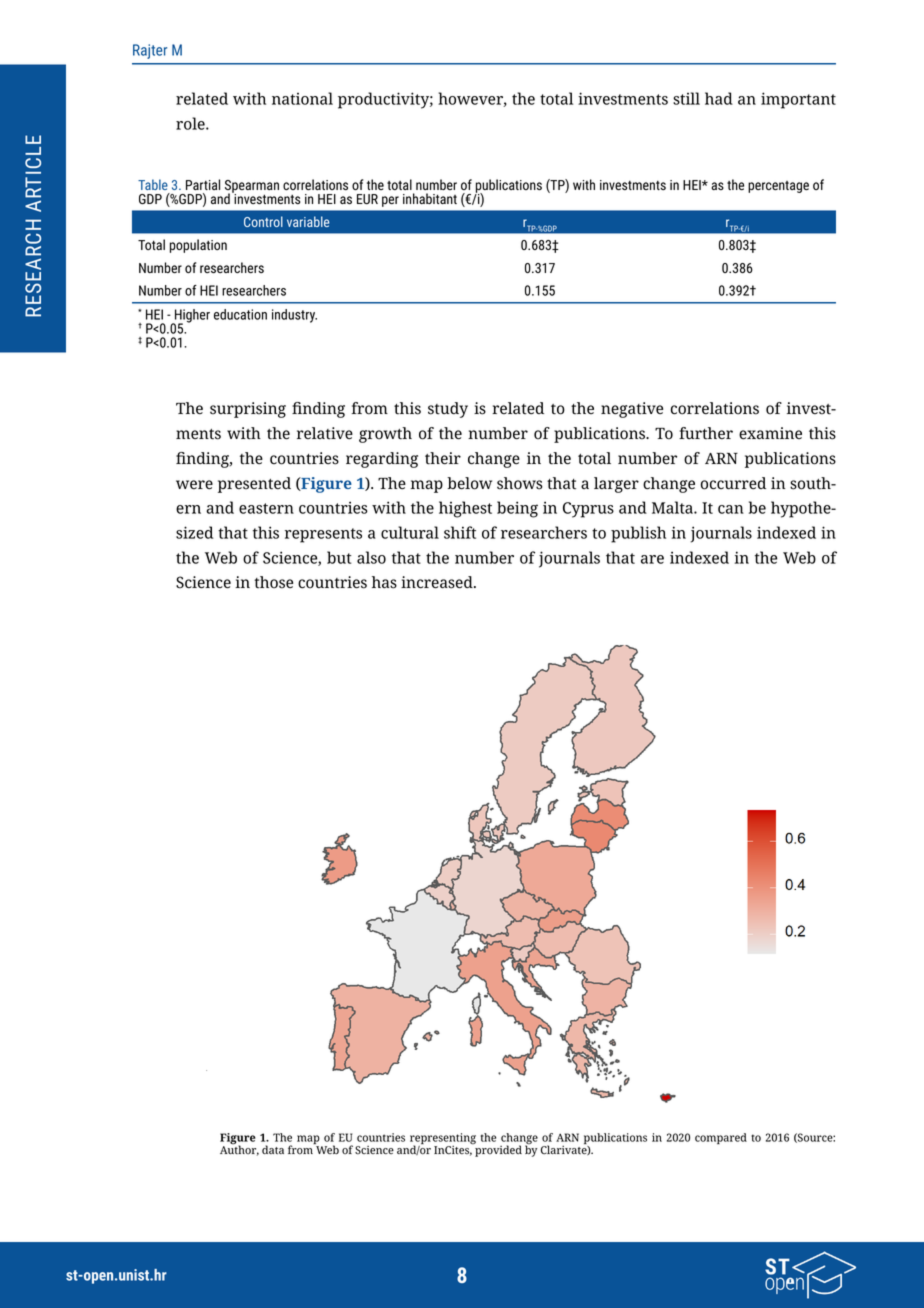 This screenshot has height=1308, width=924. What do you see at coordinates (438, 582) in the screenshot?
I see `increased` at bounding box center [438, 582].
